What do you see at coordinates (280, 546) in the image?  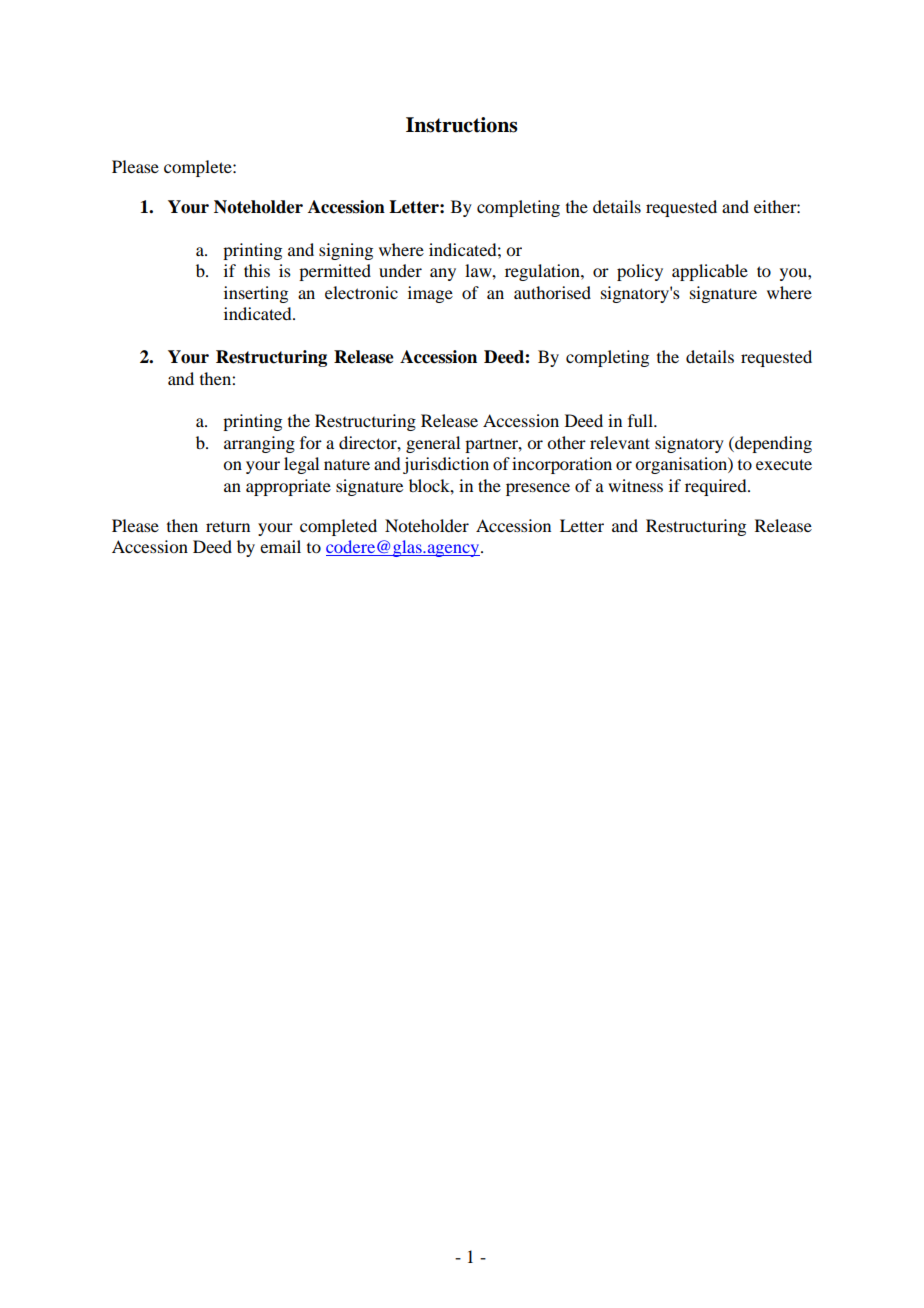 I see `email` at bounding box center [280, 546].
